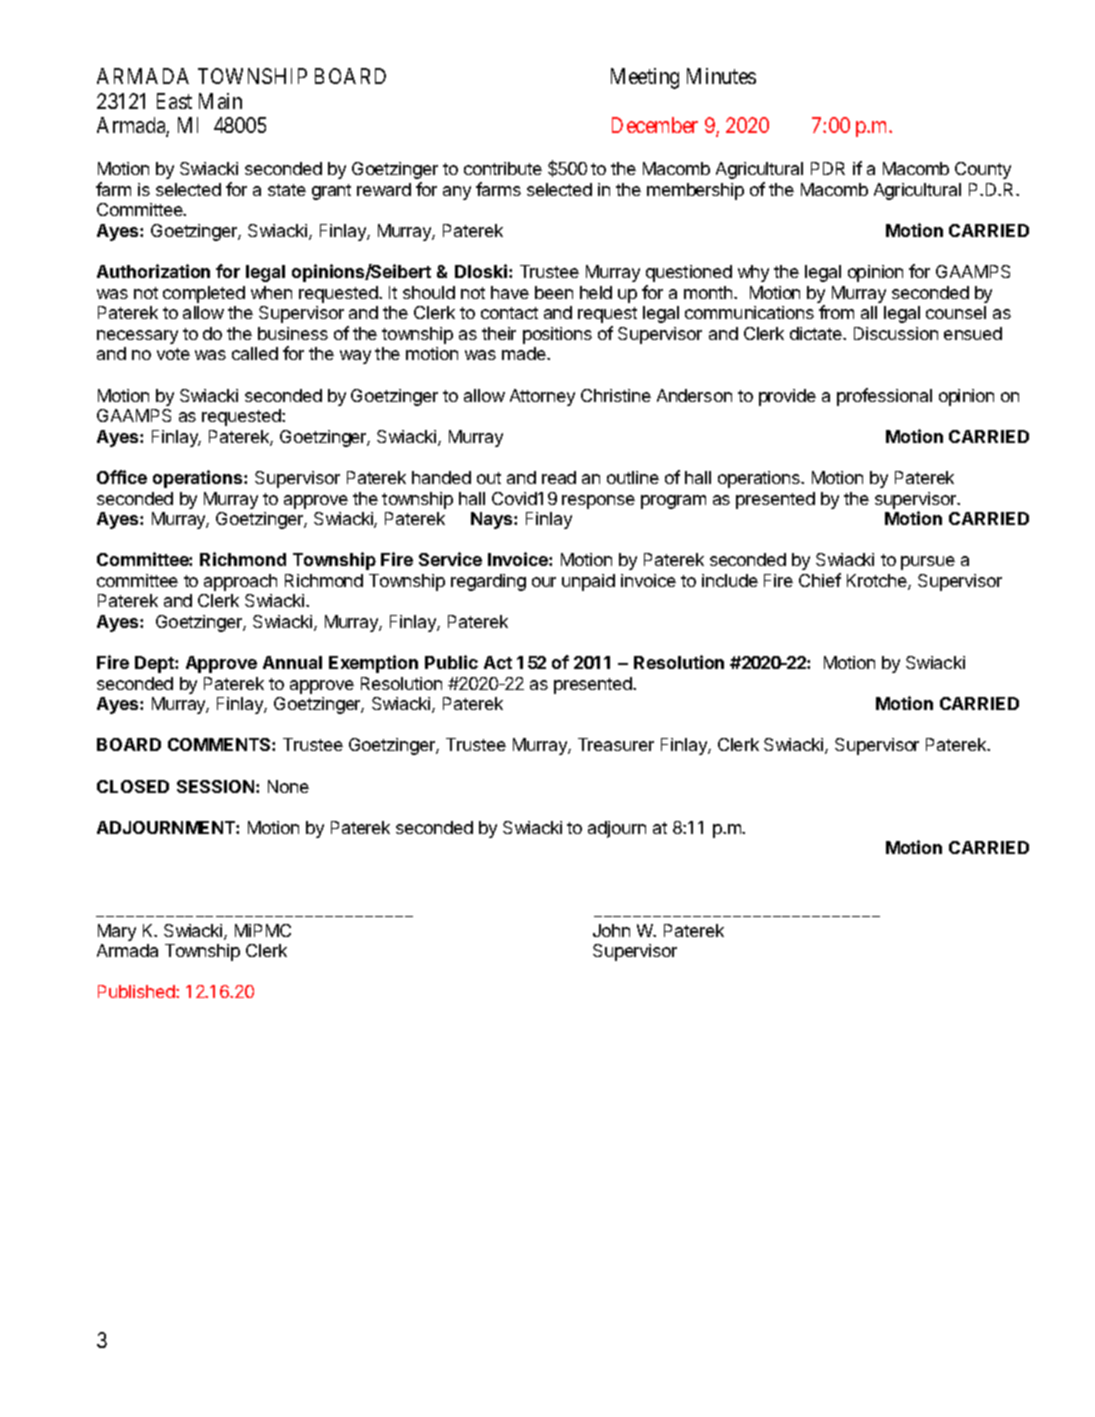  I want to click on Meeting, so click(645, 78).
